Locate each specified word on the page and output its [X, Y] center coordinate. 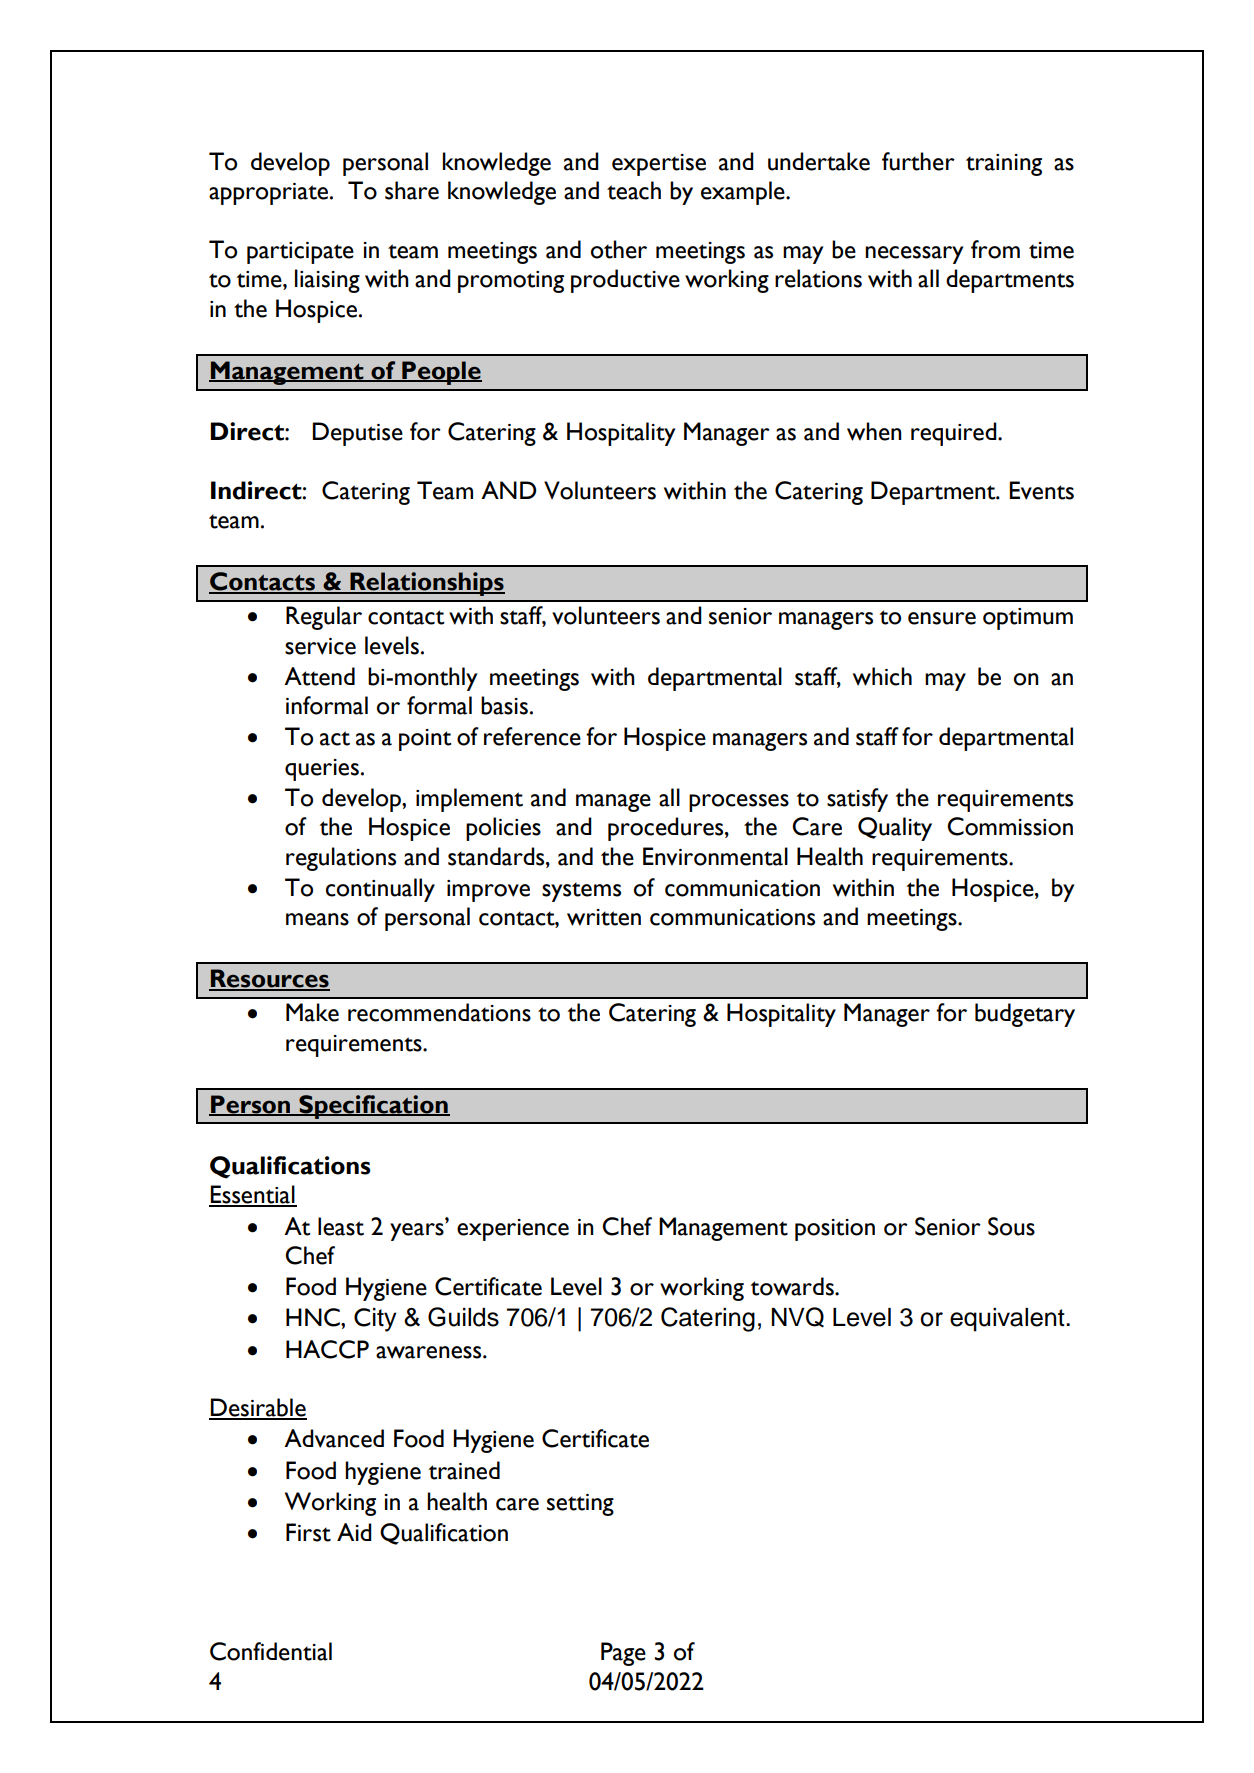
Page [623, 1654]
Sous [1011, 1226]
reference [532, 736]
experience [513, 1230]
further [918, 161]
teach [634, 190]
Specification [373, 1107]
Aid [354, 1532]
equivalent [1008, 1320]
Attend [319, 676]
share [412, 190]
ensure [942, 618]
